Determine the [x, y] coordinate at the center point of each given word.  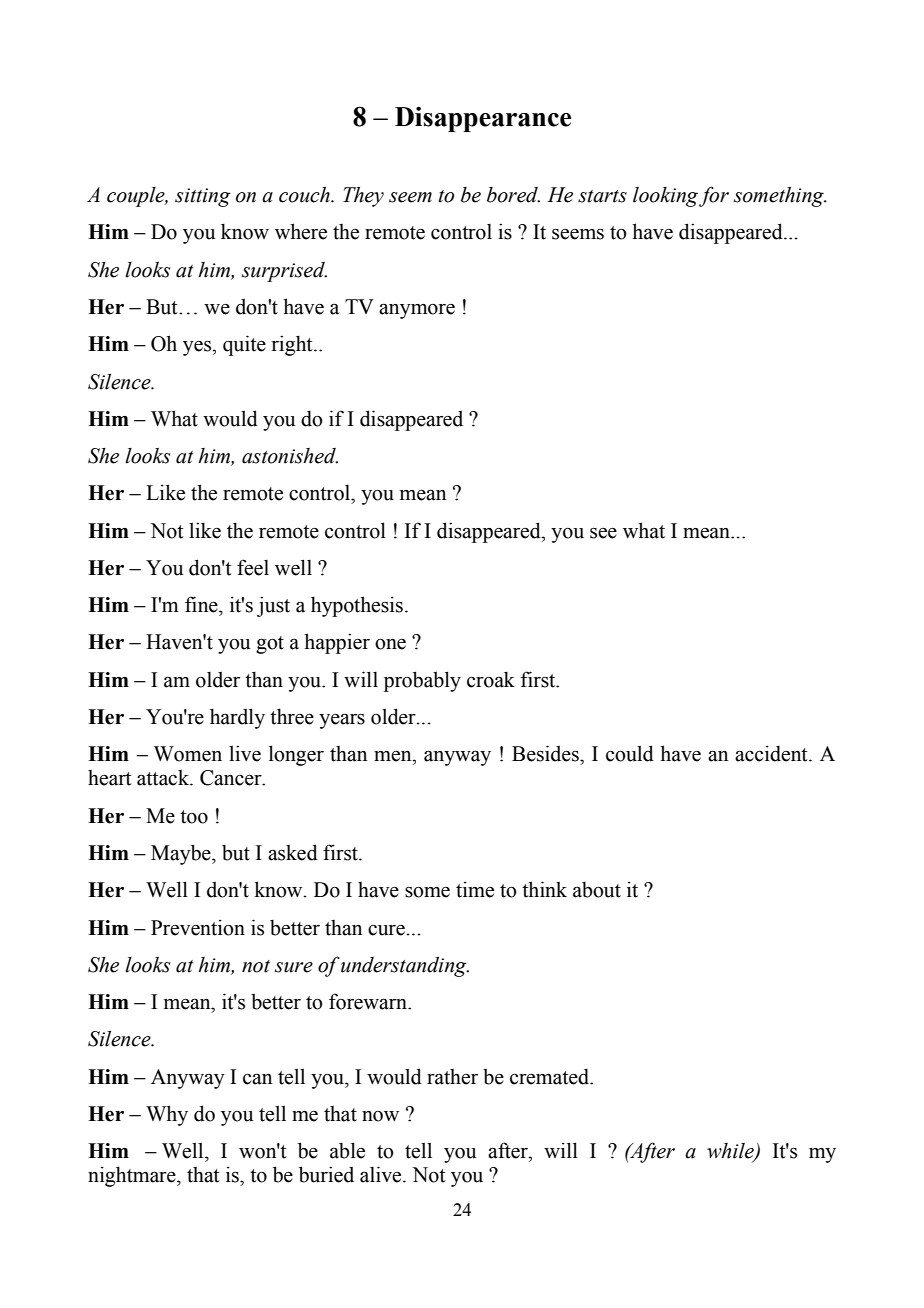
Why [167, 1115]
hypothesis [357, 606]
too [194, 817]
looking [665, 197]
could [630, 753]
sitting [203, 197]
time [475, 889]
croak [491, 679]
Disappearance [483, 119]
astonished [290, 456]
